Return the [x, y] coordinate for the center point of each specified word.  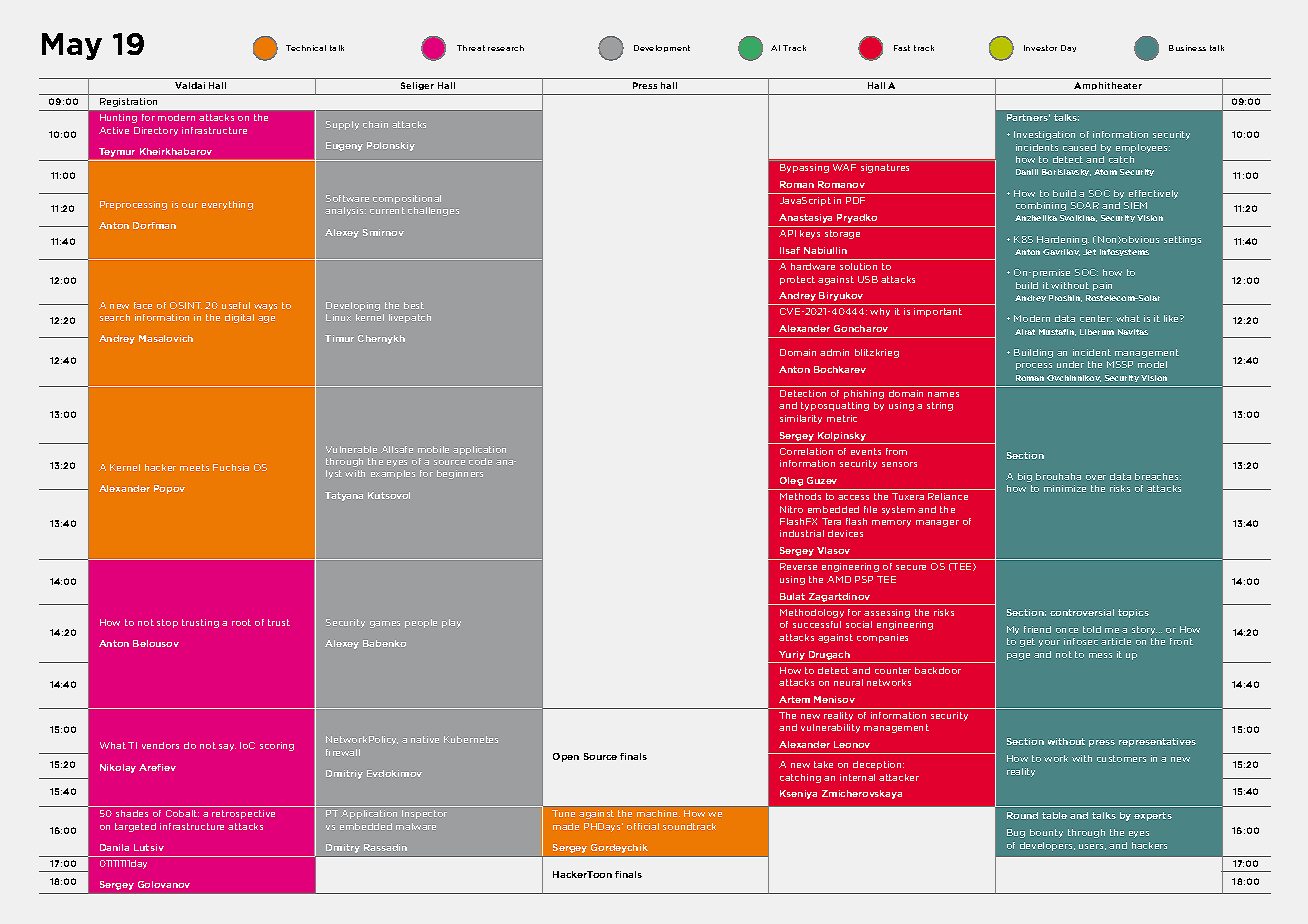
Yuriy [792, 655]
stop [167, 623]
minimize [1065, 488]
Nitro [791, 509]
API [787, 233]
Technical [306, 48]
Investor [1040, 48]
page [1018, 656]
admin [834, 352]
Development [662, 48]
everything [227, 205]
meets [194, 467]
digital [239, 318]
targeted [135, 827]
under [1070, 364]
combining [1041, 206]
